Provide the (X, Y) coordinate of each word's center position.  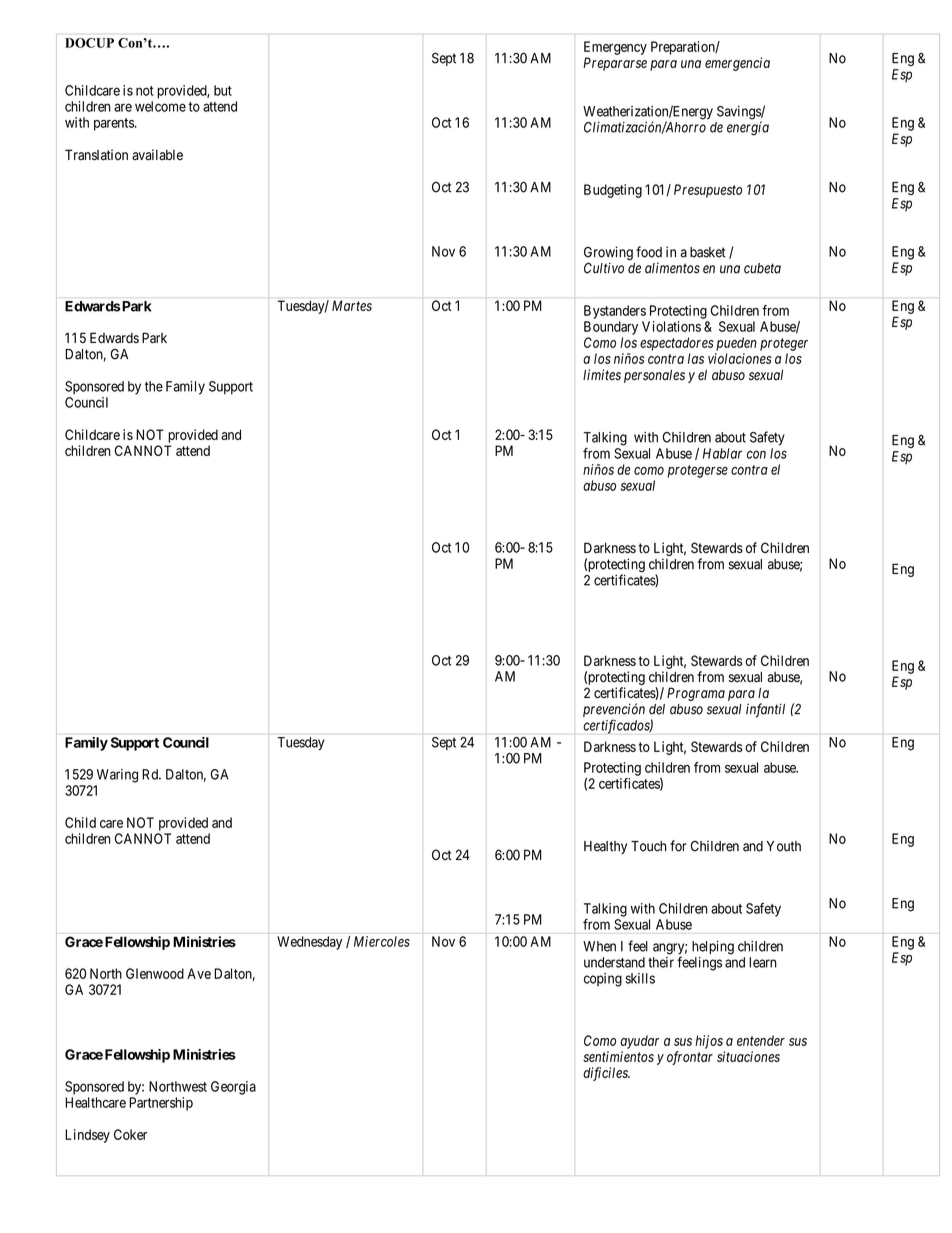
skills (640, 978)
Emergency (615, 48)
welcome (160, 106)
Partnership (161, 1104)
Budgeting (613, 191)
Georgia (233, 1088)
